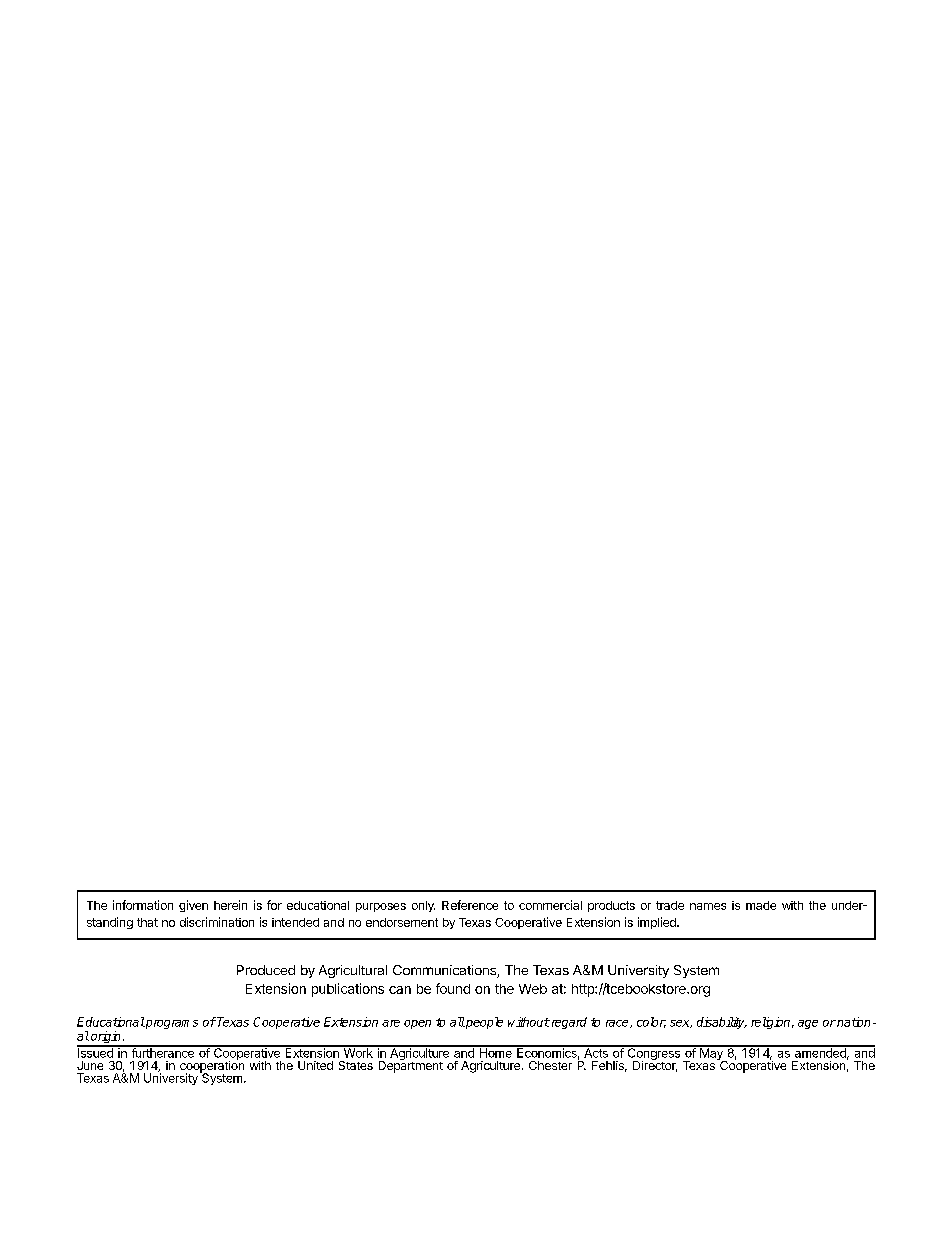  Describe the element at coordinates (266, 970) in the page. I see `Produced` at that location.
